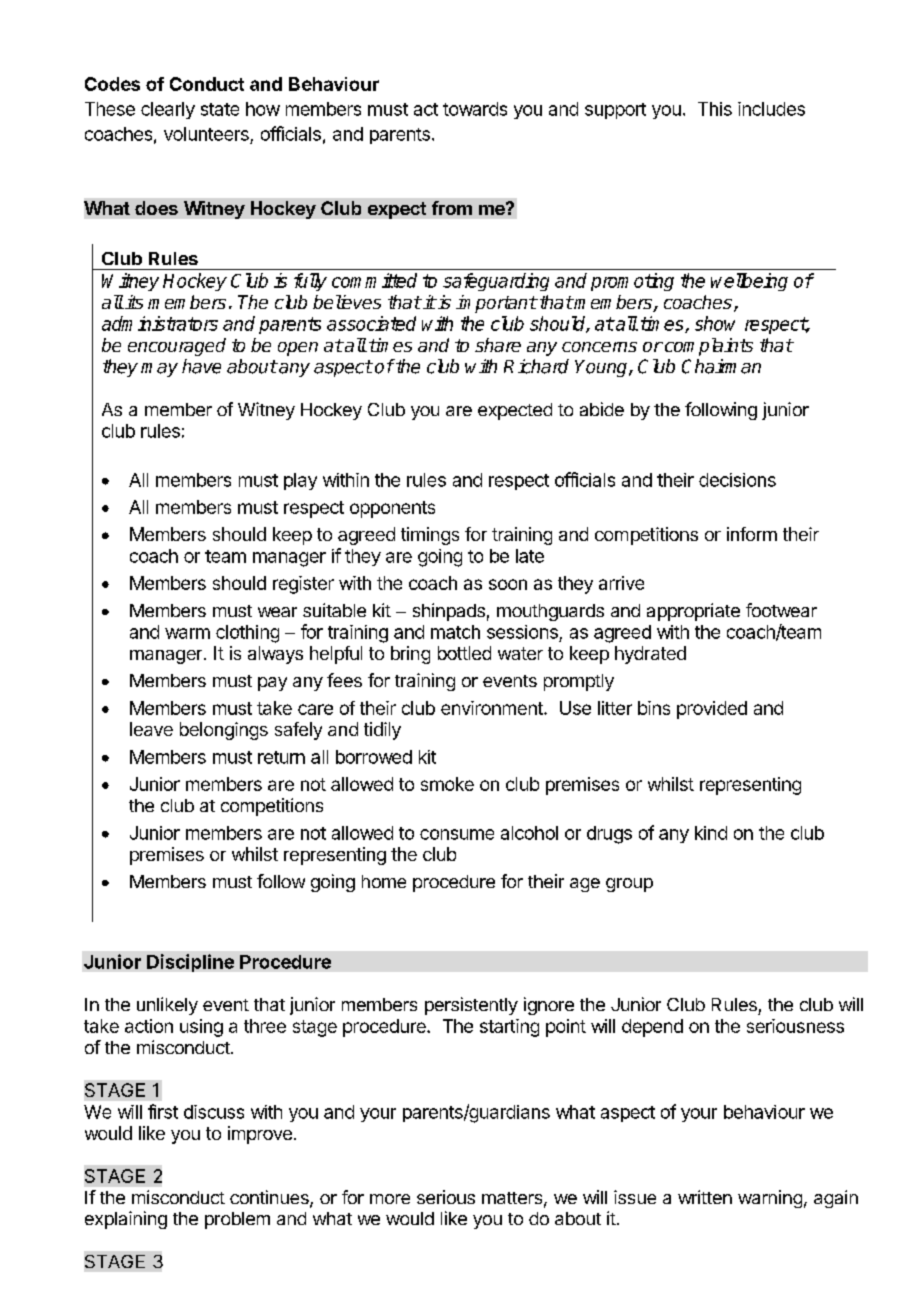 This image has width=924, height=1307. What do you see at coordinates (737, 480) in the image?
I see `decisions` at bounding box center [737, 480].
